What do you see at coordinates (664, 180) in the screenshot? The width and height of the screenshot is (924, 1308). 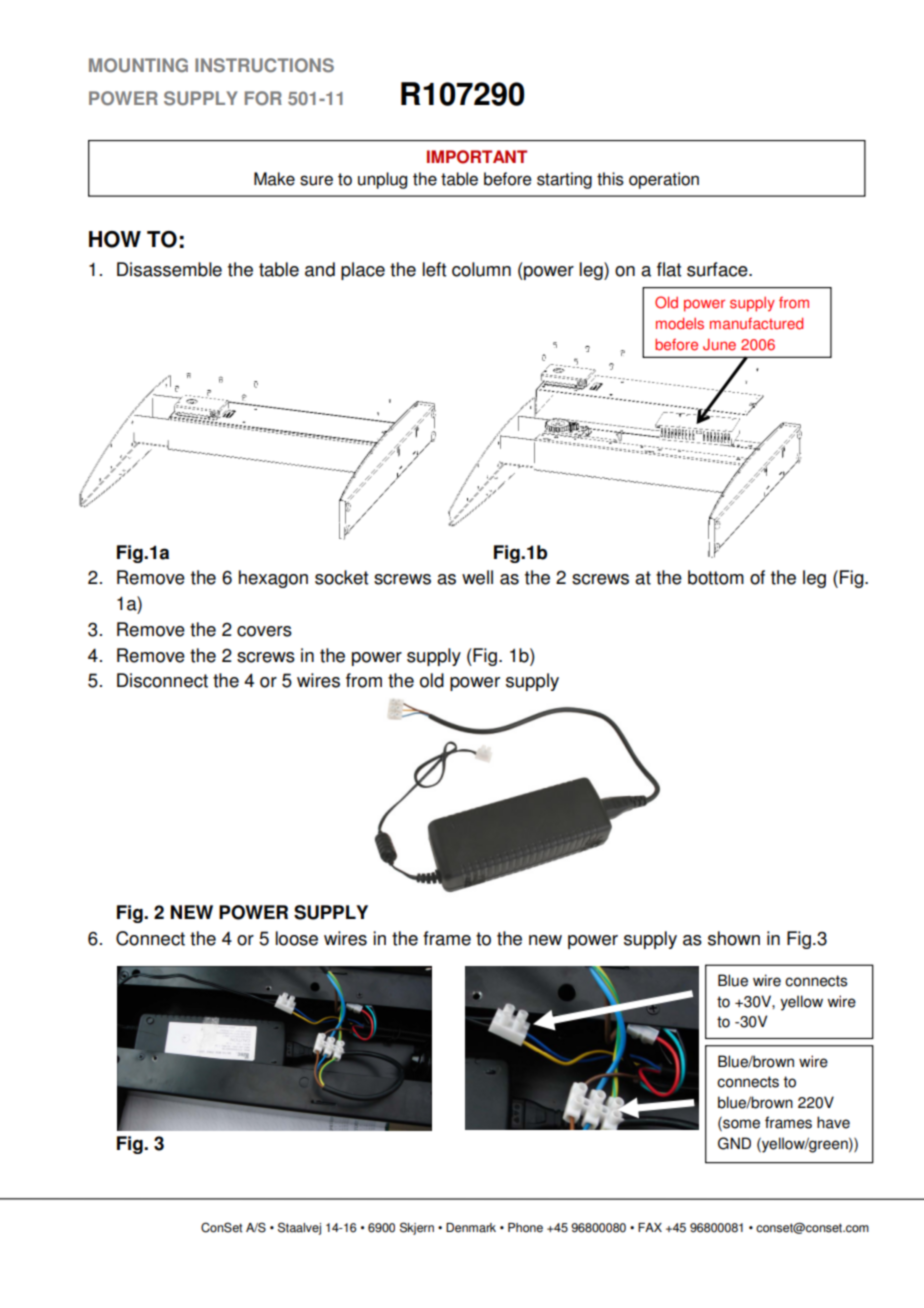 I see `operation` at bounding box center [664, 180].
